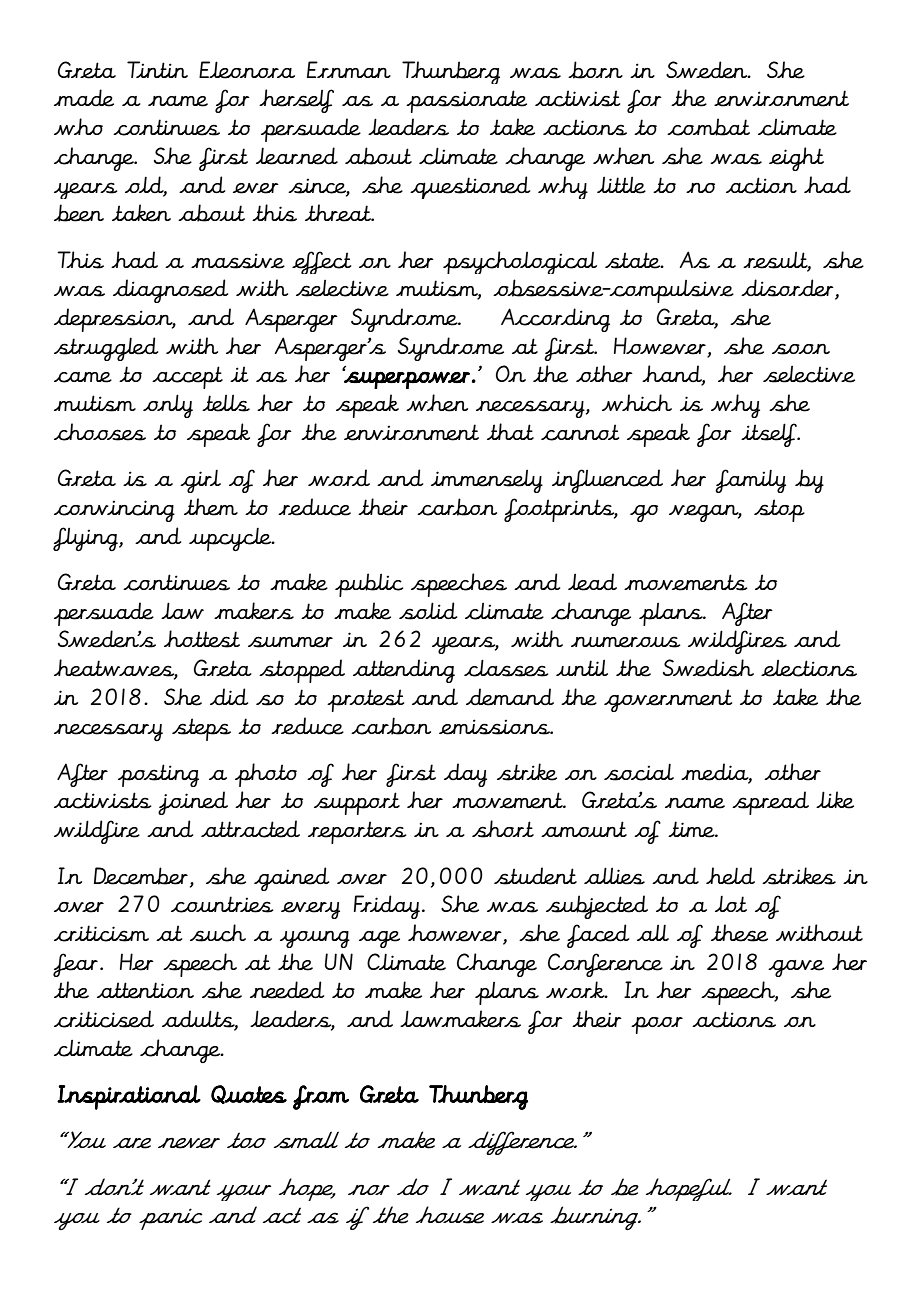  I want to click on hottest, so click(202, 639).
